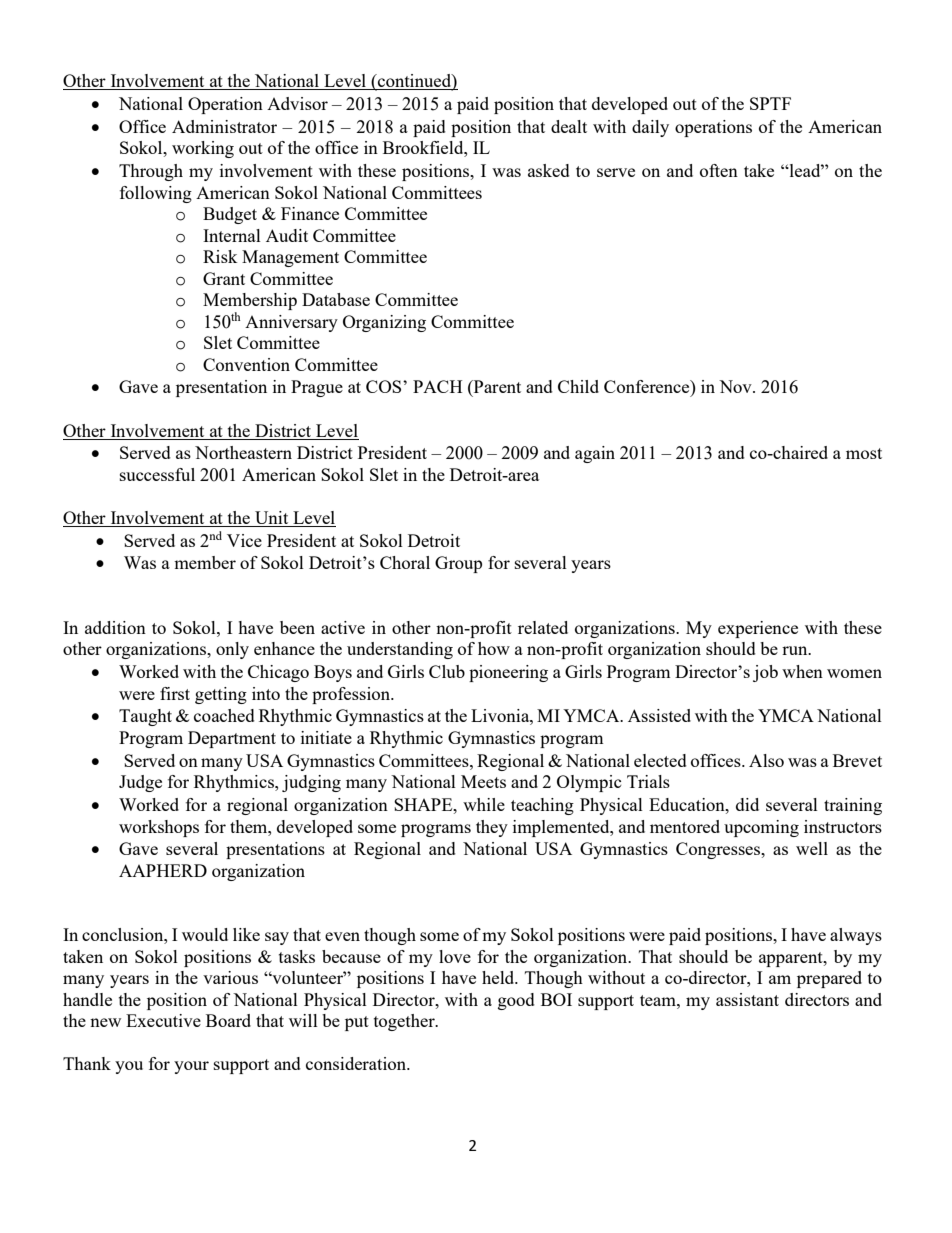 The image size is (952, 1233). What do you see at coordinates (766, 760) in the document?
I see `Also` at bounding box center [766, 760].
